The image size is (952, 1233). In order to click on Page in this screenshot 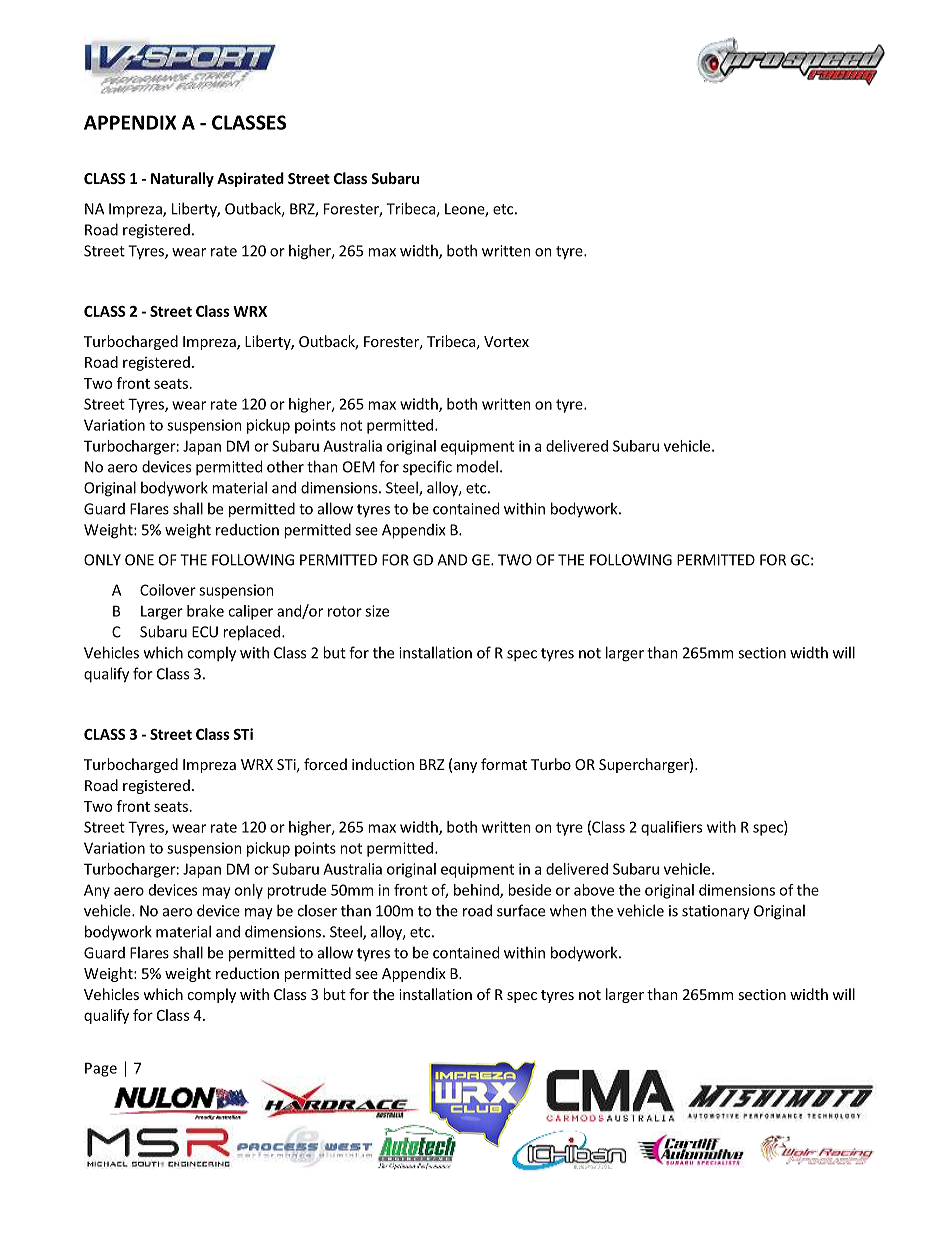, I will do `click(101, 1069)`.
